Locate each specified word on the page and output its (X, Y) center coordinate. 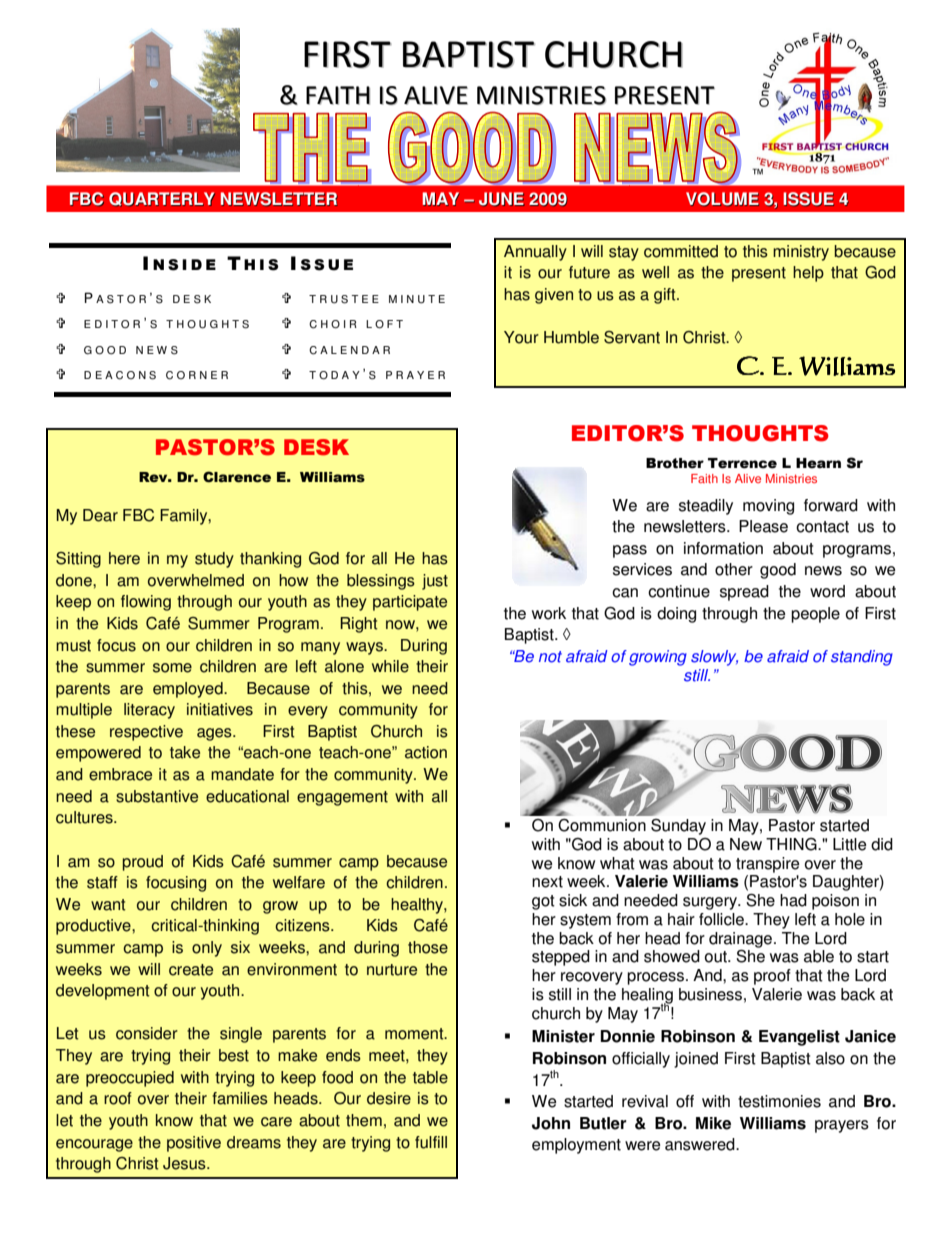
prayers (842, 1126)
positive (194, 1144)
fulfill (431, 1142)
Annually (535, 253)
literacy (149, 711)
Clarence (237, 477)
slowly (714, 658)
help (808, 274)
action (426, 752)
